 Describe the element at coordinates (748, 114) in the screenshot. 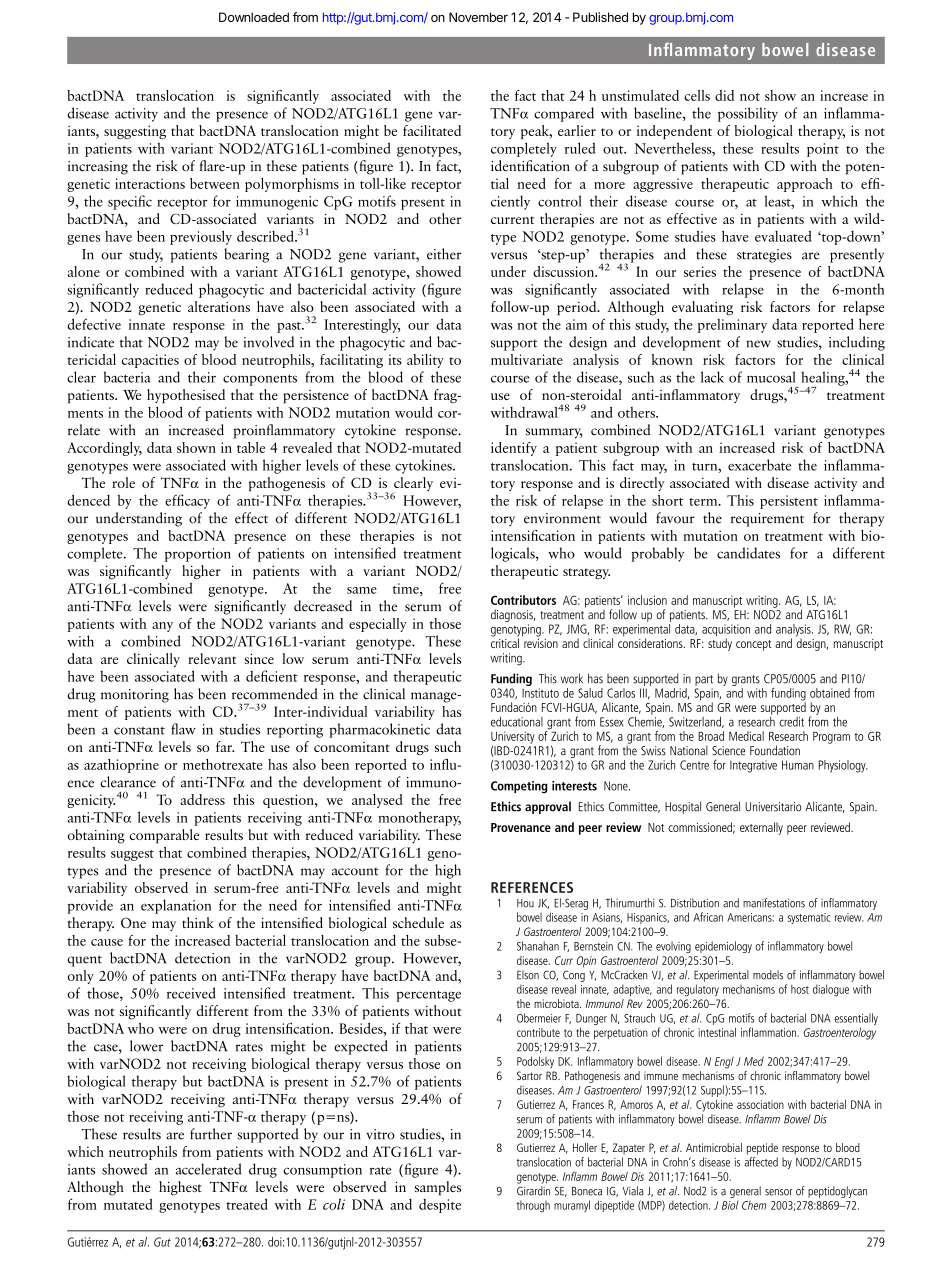

I see `possibility` at that location.
